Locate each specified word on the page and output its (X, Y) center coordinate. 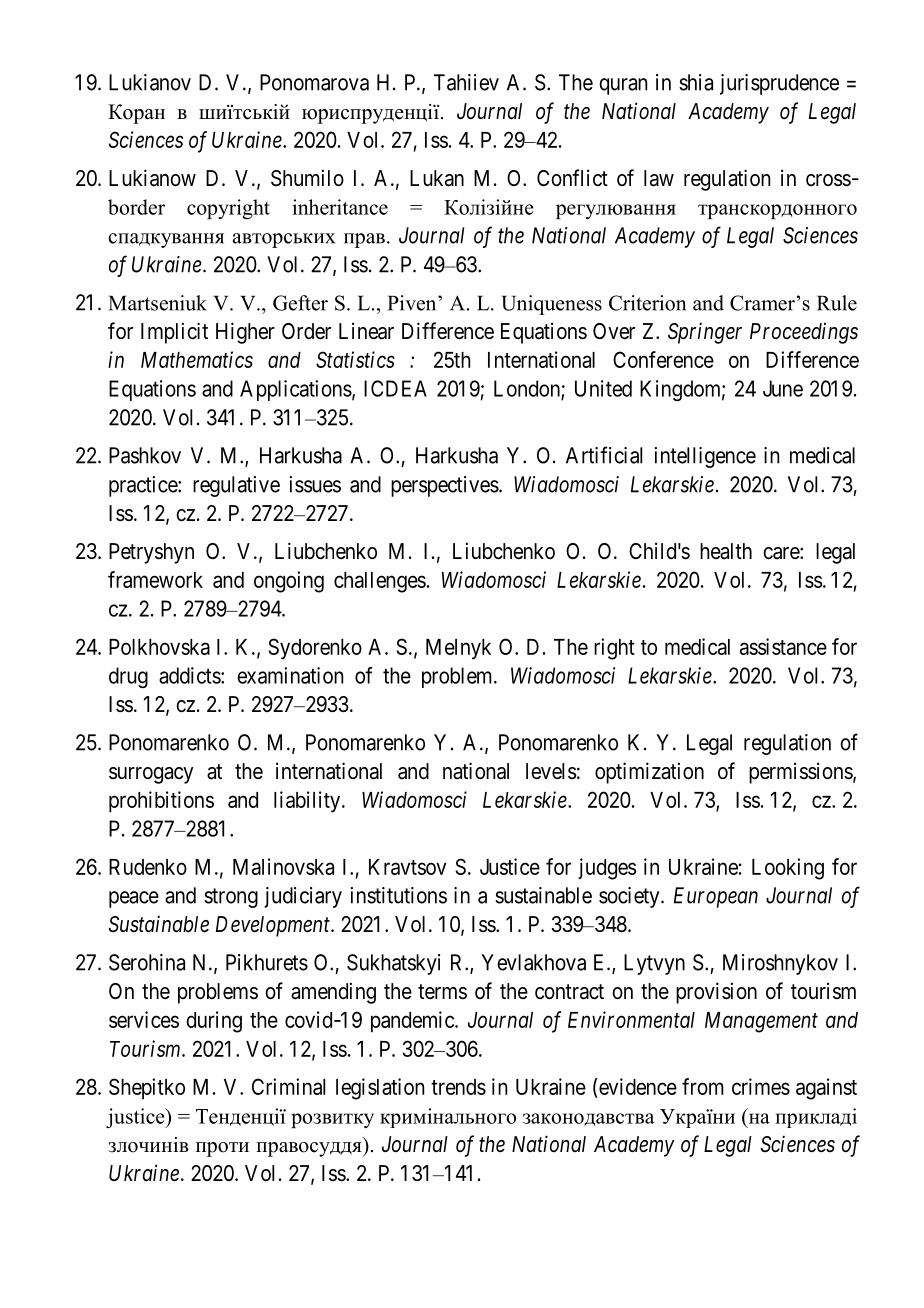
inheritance (340, 207)
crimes (761, 1086)
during (214, 1022)
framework (155, 579)
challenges (380, 582)
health (726, 551)
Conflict (572, 178)
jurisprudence (779, 84)
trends (458, 1087)
